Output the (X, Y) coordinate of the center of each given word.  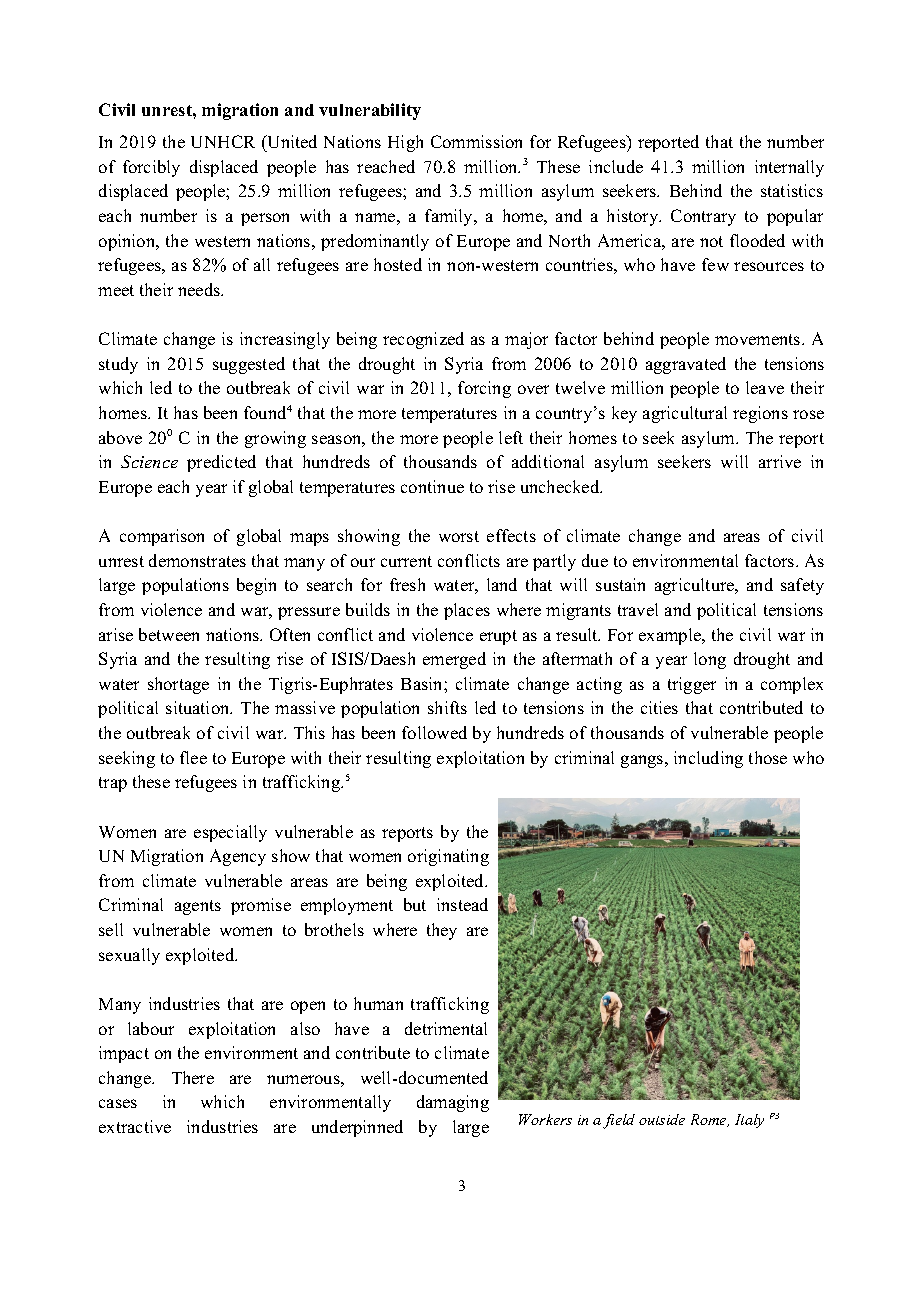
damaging (453, 1103)
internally (789, 168)
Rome (710, 1120)
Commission (476, 141)
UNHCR (223, 141)
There (193, 1077)
